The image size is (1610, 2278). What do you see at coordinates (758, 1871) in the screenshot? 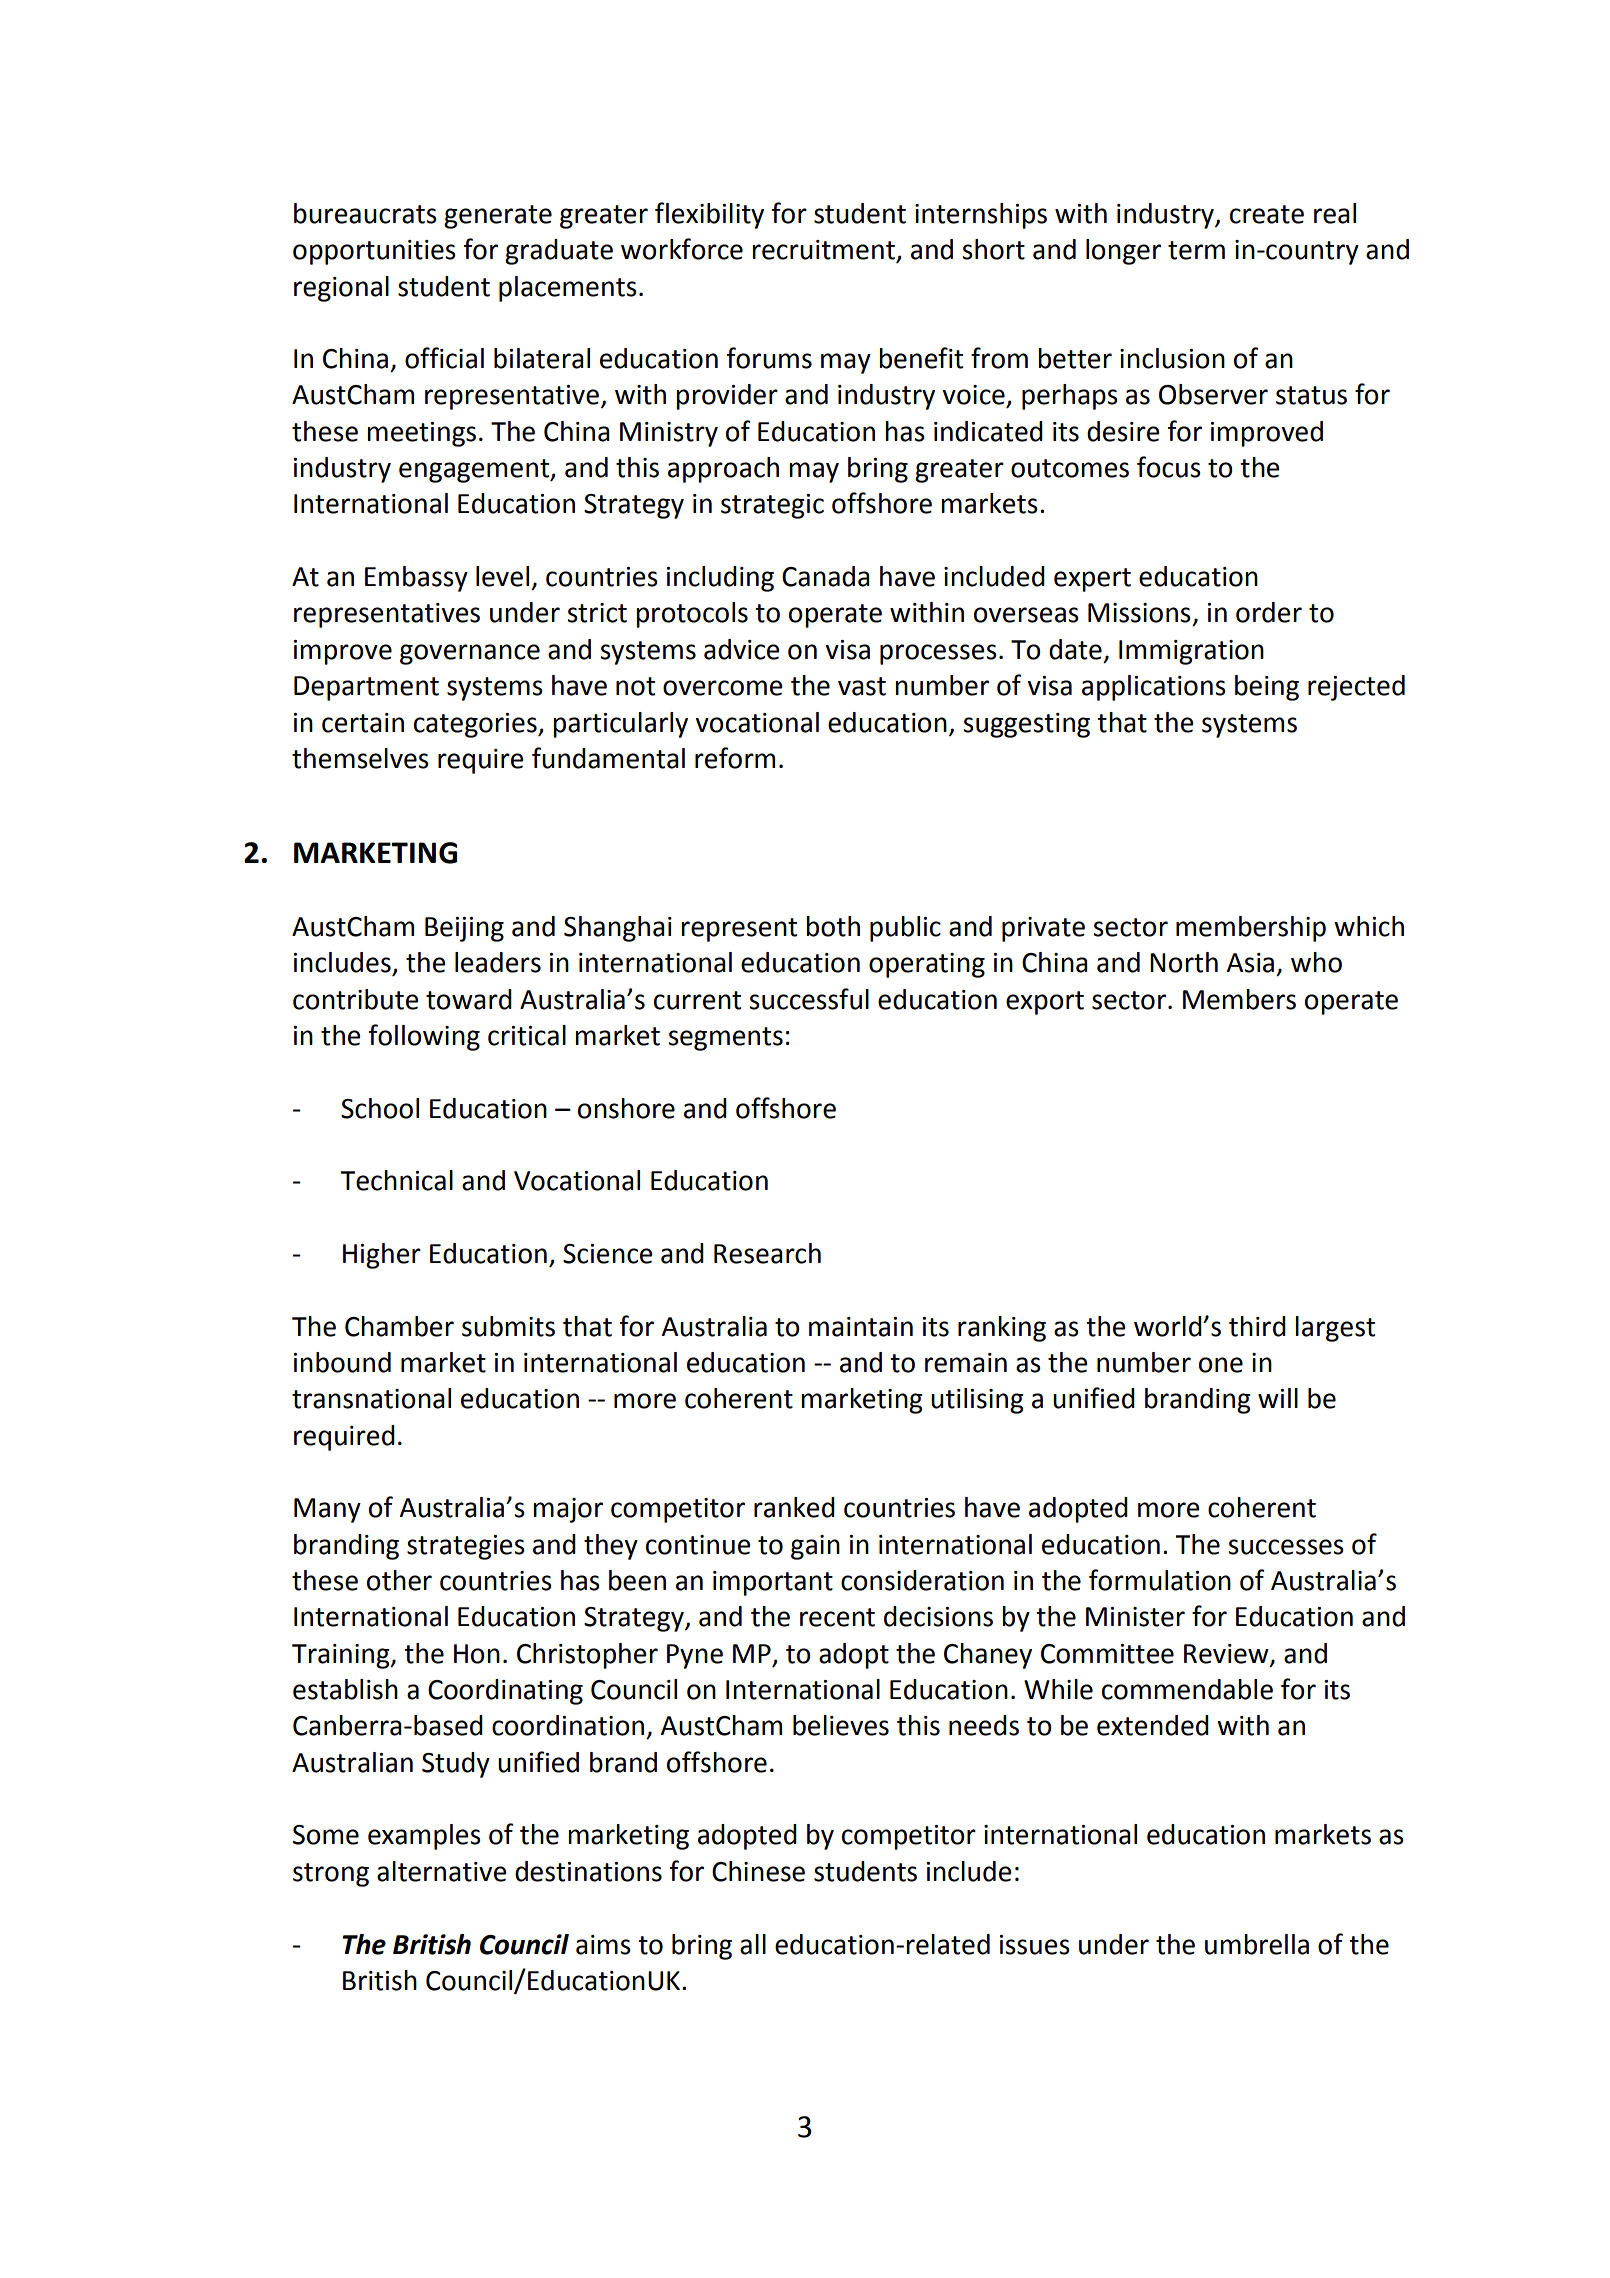
I see `Chinese` at bounding box center [758, 1871].
